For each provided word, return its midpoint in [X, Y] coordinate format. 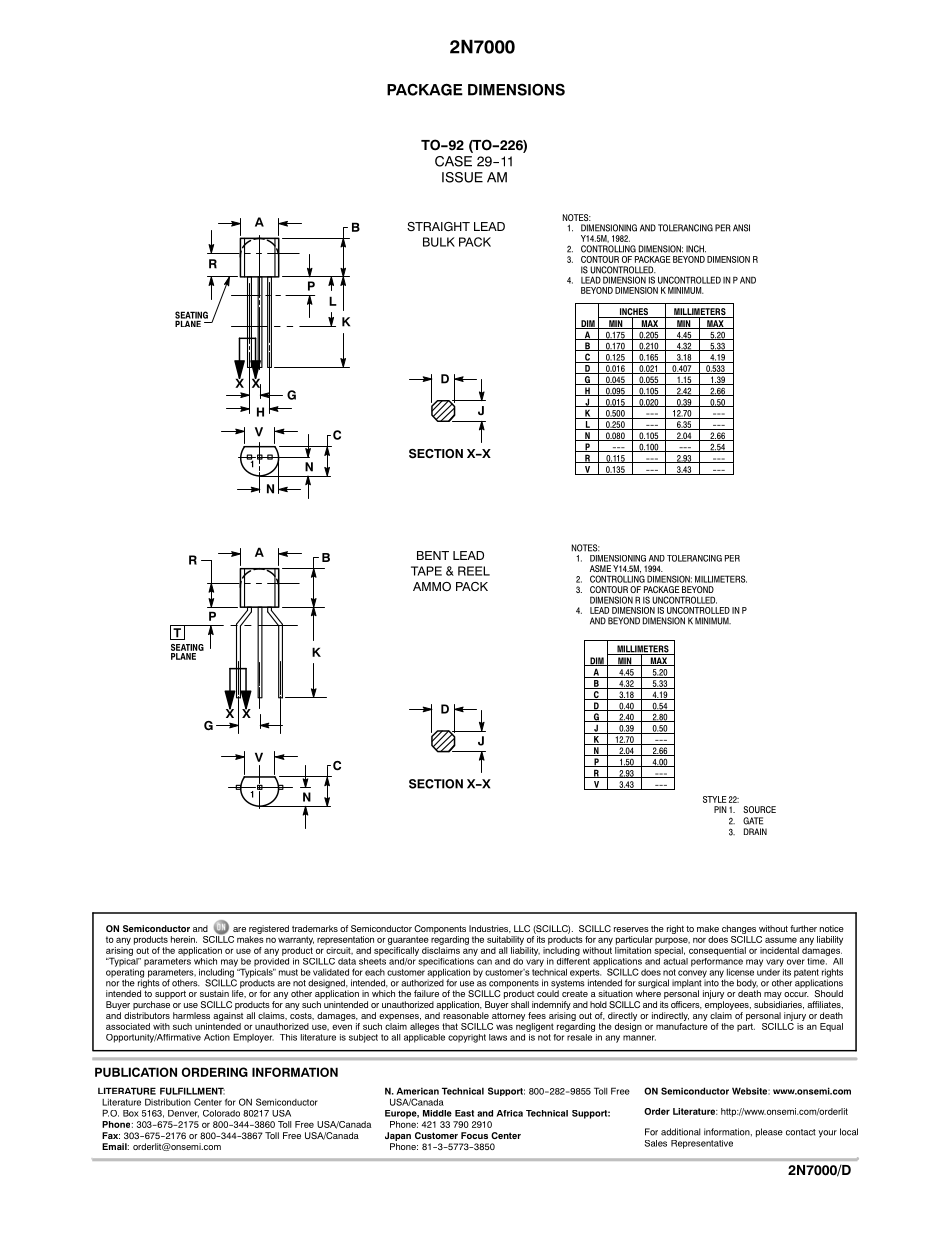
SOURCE [759, 809]
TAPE [426, 571]
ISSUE [462, 177]
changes [740, 931]
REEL [474, 571]
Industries [490, 929]
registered [269, 931]
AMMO [432, 587]
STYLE [715, 799]
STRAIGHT [438, 227]
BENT [433, 555]
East [464, 1113]
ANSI [741, 228]
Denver [183, 1114]
